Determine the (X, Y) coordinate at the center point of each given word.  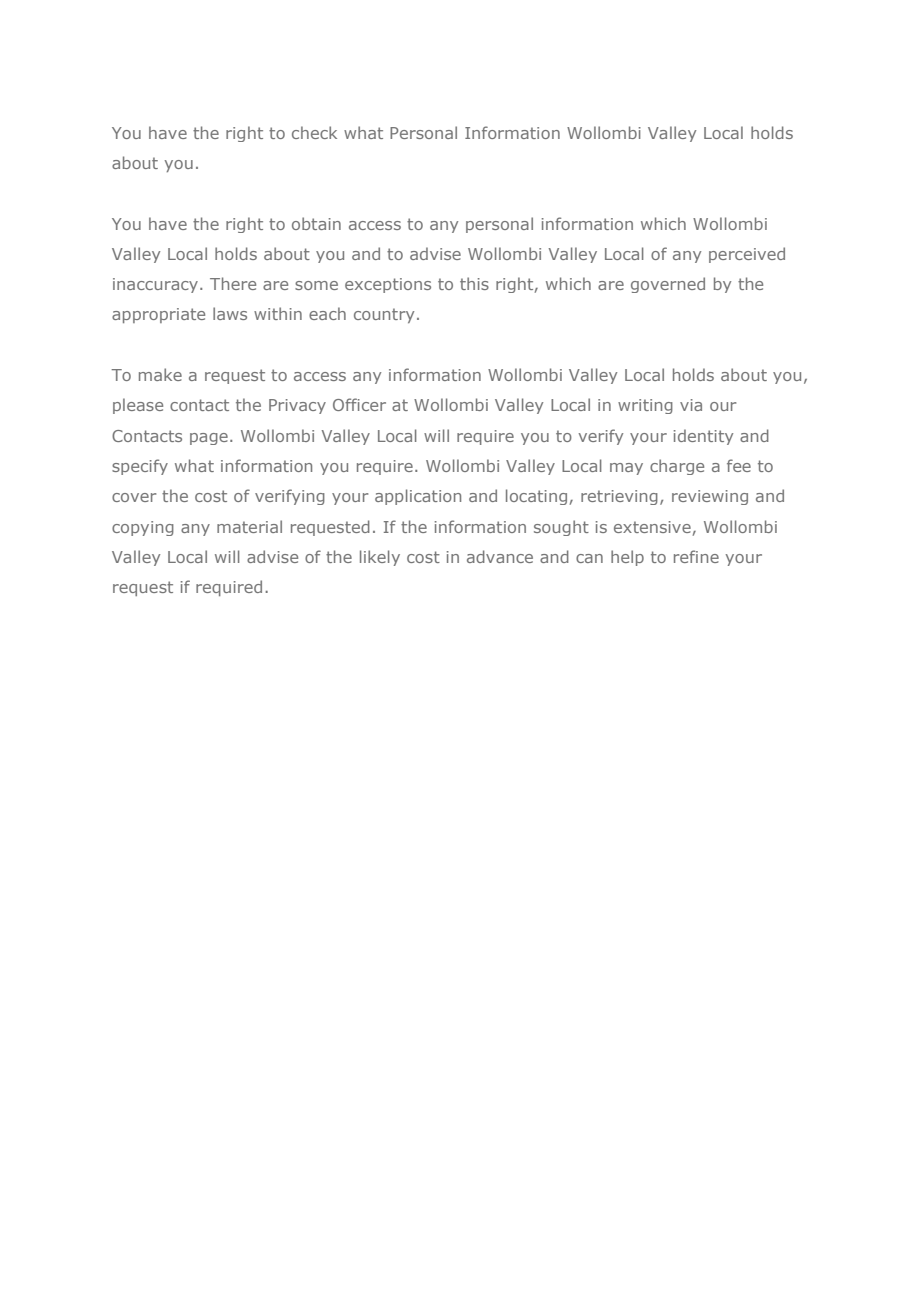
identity (703, 437)
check (314, 132)
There (233, 283)
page (209, 439)
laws (230, 313)
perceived (747, 255)
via (691, 405)
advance (500, 556)
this (474, 283)
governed (668, 285)
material (249, 526)
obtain (316, 223)
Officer (359, 404)
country (384, 315)
